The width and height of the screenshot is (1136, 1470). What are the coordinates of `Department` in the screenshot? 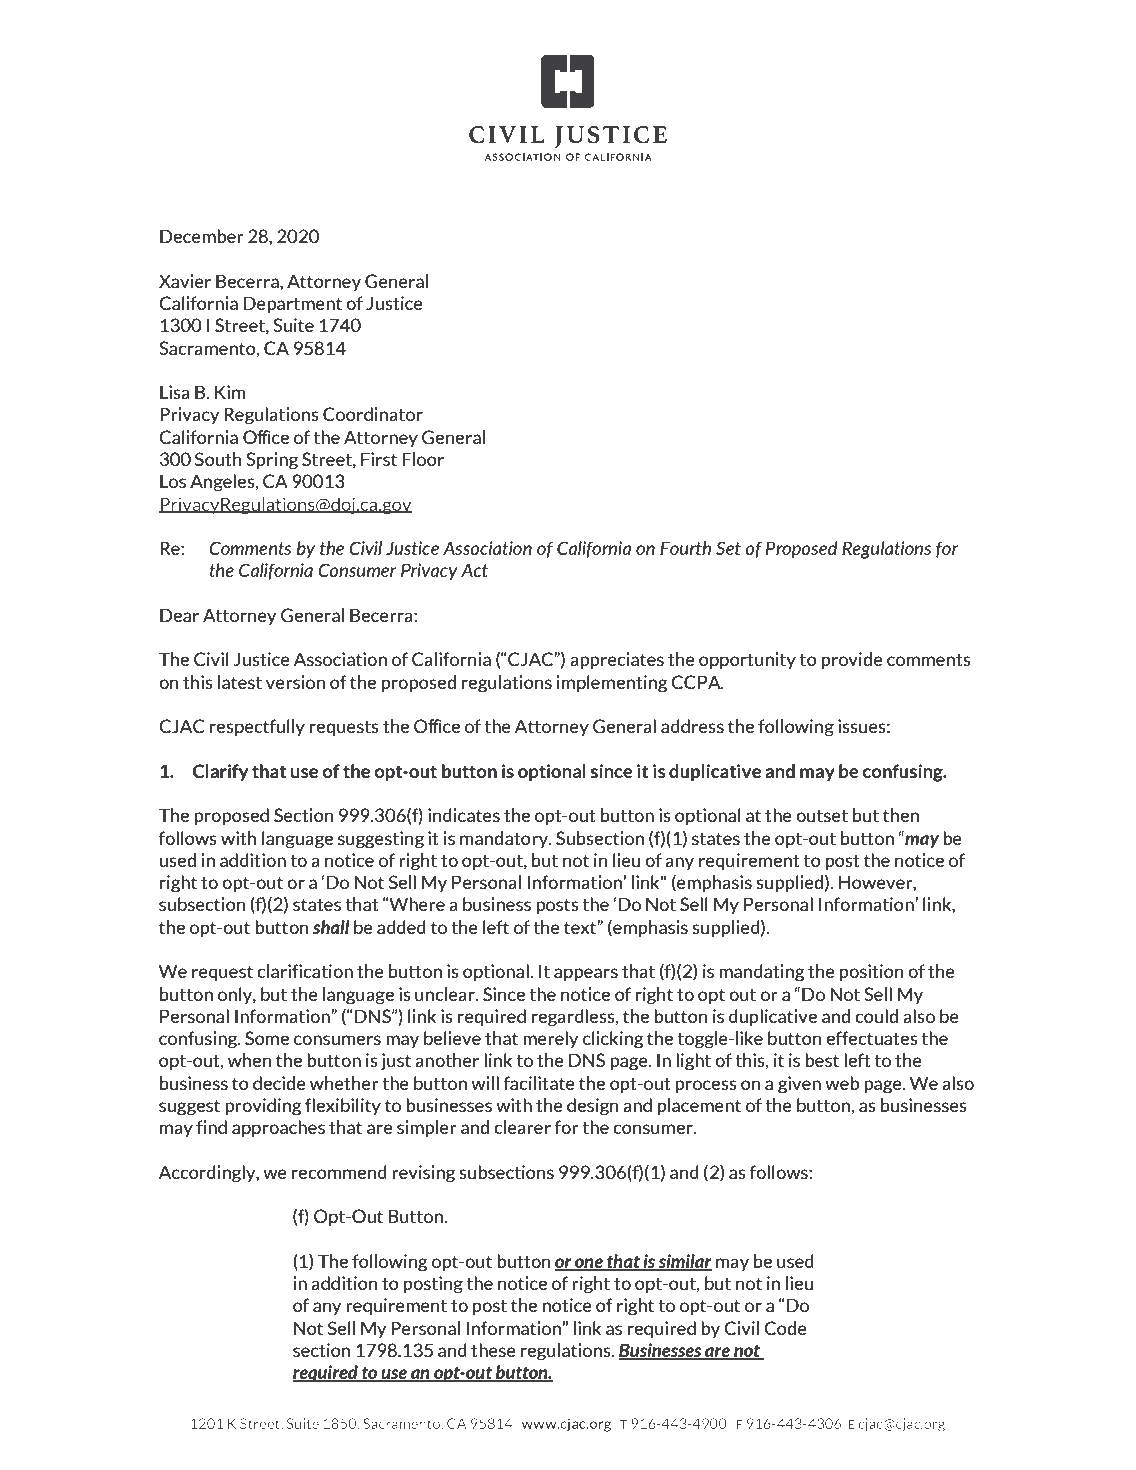 It's located at (293, 305).
